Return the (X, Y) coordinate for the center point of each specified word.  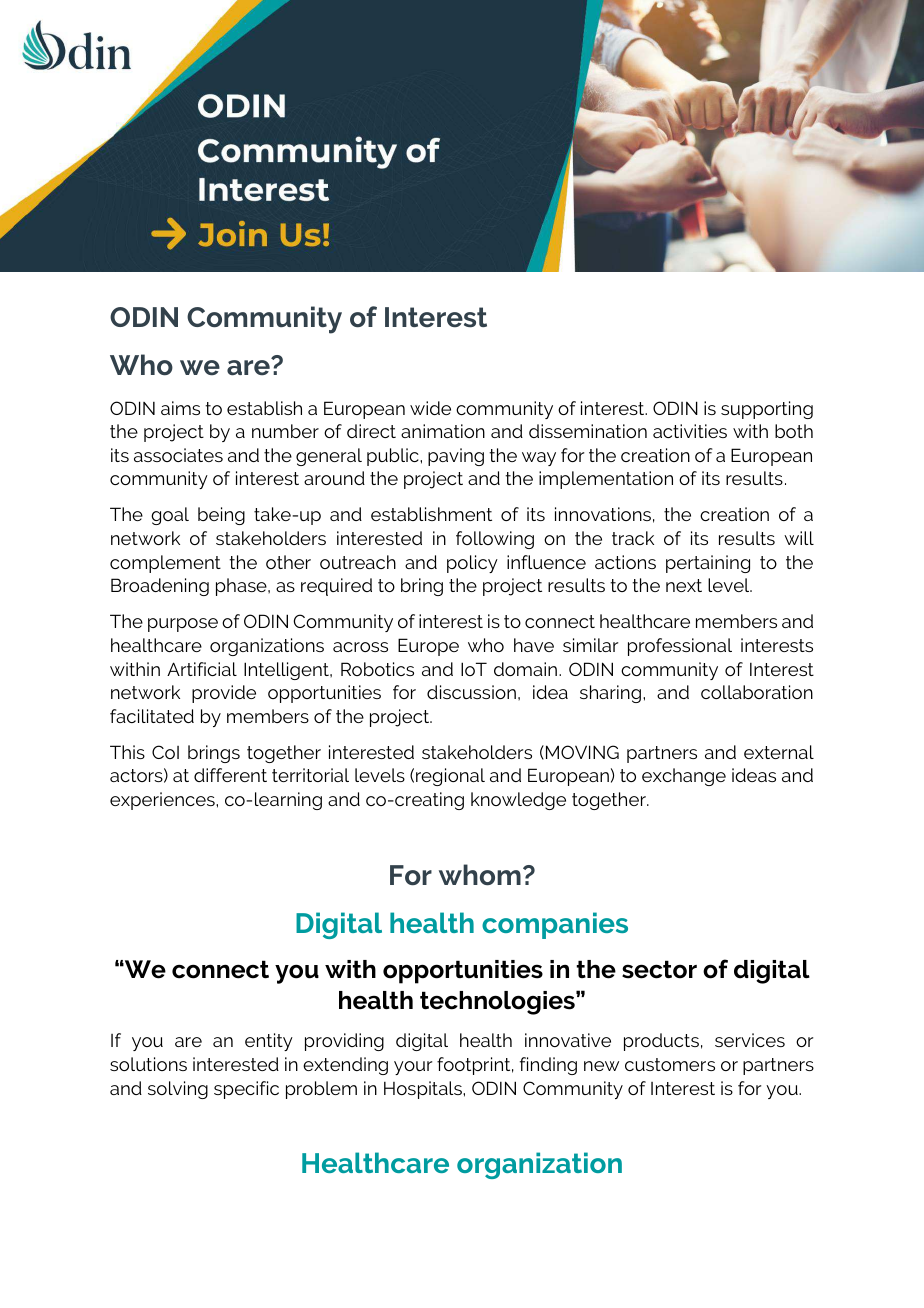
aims (180, 408)
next (684, 585)
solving (178, 1090)
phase (242, 587)
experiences (163, 801)
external (779, 752)
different (230, 775)
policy (472, 564)
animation (443, 431)
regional (450, 777)
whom (480, 875)
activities (690, 431)
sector (659, 969)
